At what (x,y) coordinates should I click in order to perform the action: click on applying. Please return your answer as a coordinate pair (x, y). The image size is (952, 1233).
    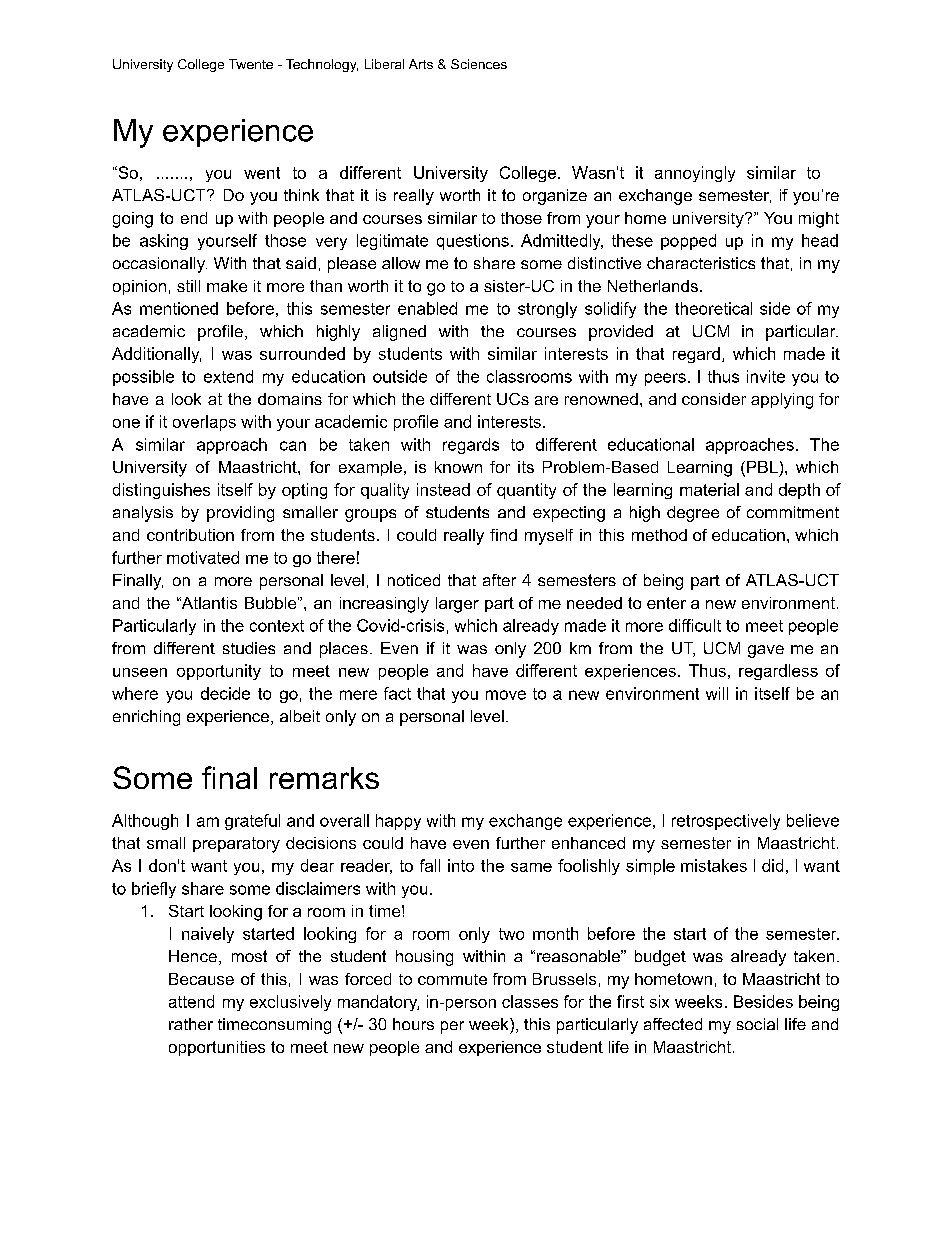
    Looking at the image, I should click on (782, 401).
